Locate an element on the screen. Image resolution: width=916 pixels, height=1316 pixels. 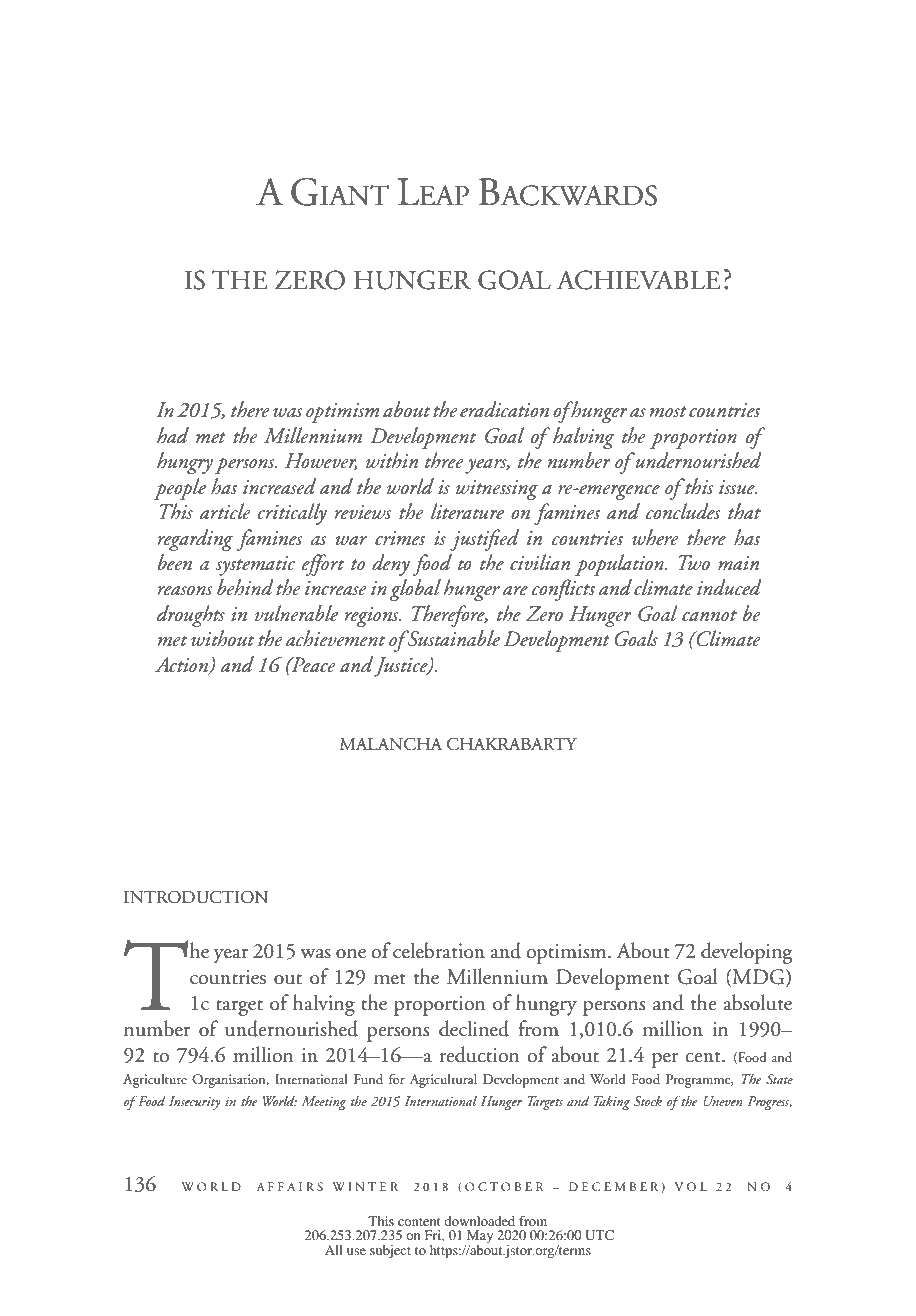
developing is located at coordinates (746, 953).
